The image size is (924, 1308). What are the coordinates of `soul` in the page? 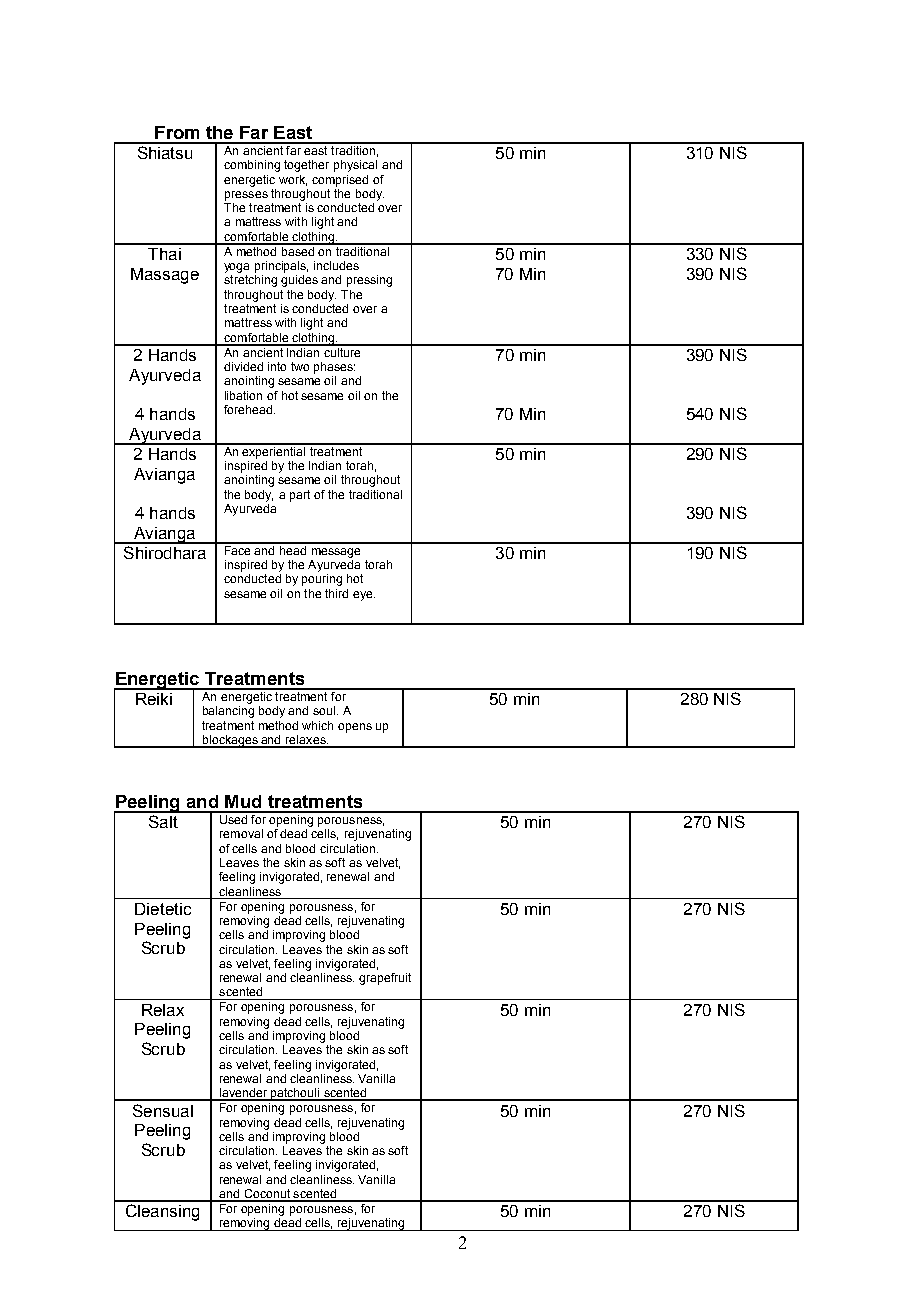 It's located at (325, 710).
